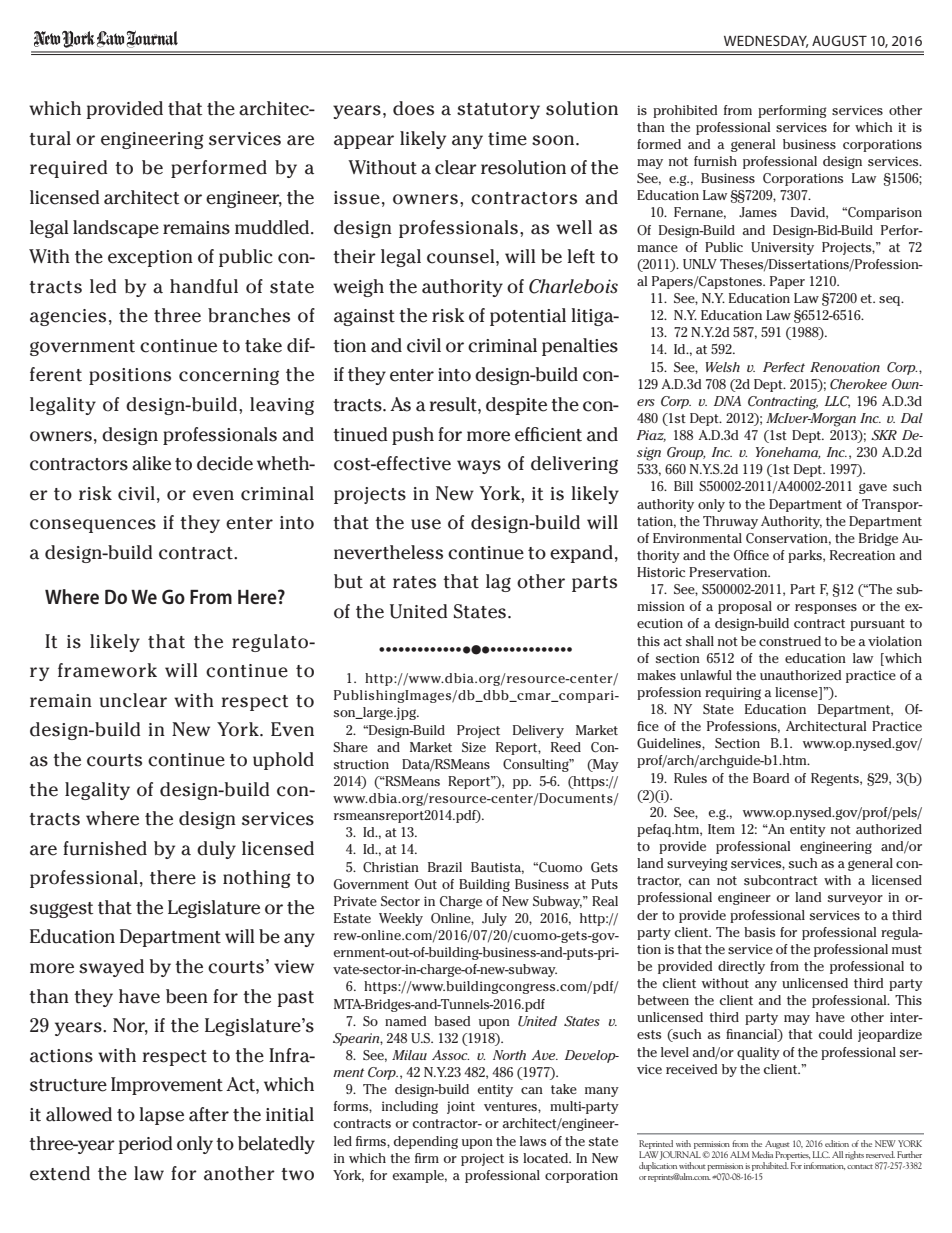  I want to click on responses, so click(826, 609).
